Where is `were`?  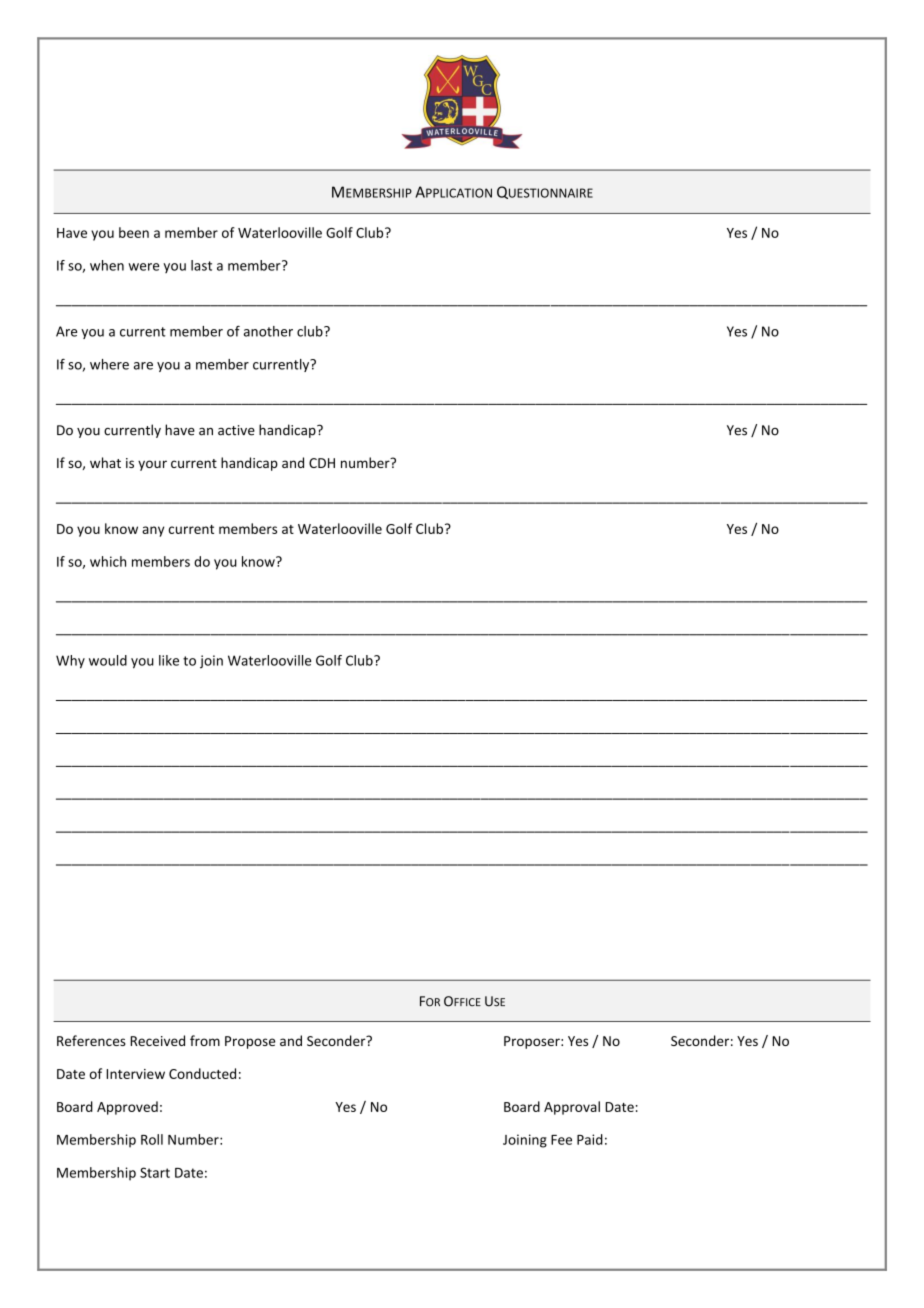 were is located at coordinates (143, 267).
